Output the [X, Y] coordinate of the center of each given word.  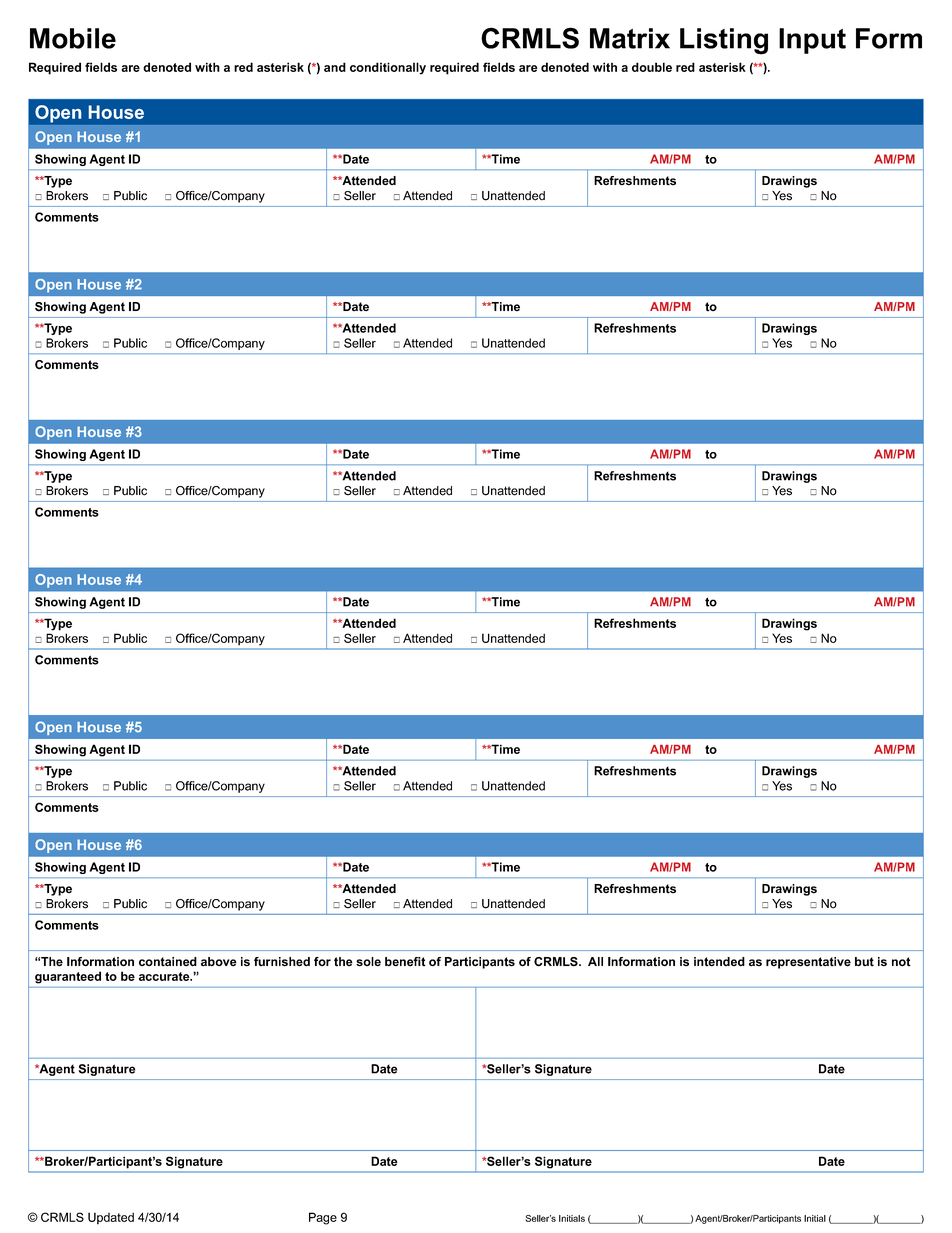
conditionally [388, 68]
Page [323, 1218]
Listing [724, 41]
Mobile [73, 38]
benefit [405, 962]
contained [168, 962]
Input [812, 41]
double [652, 67]
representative [808, 963]
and [335, 67]
